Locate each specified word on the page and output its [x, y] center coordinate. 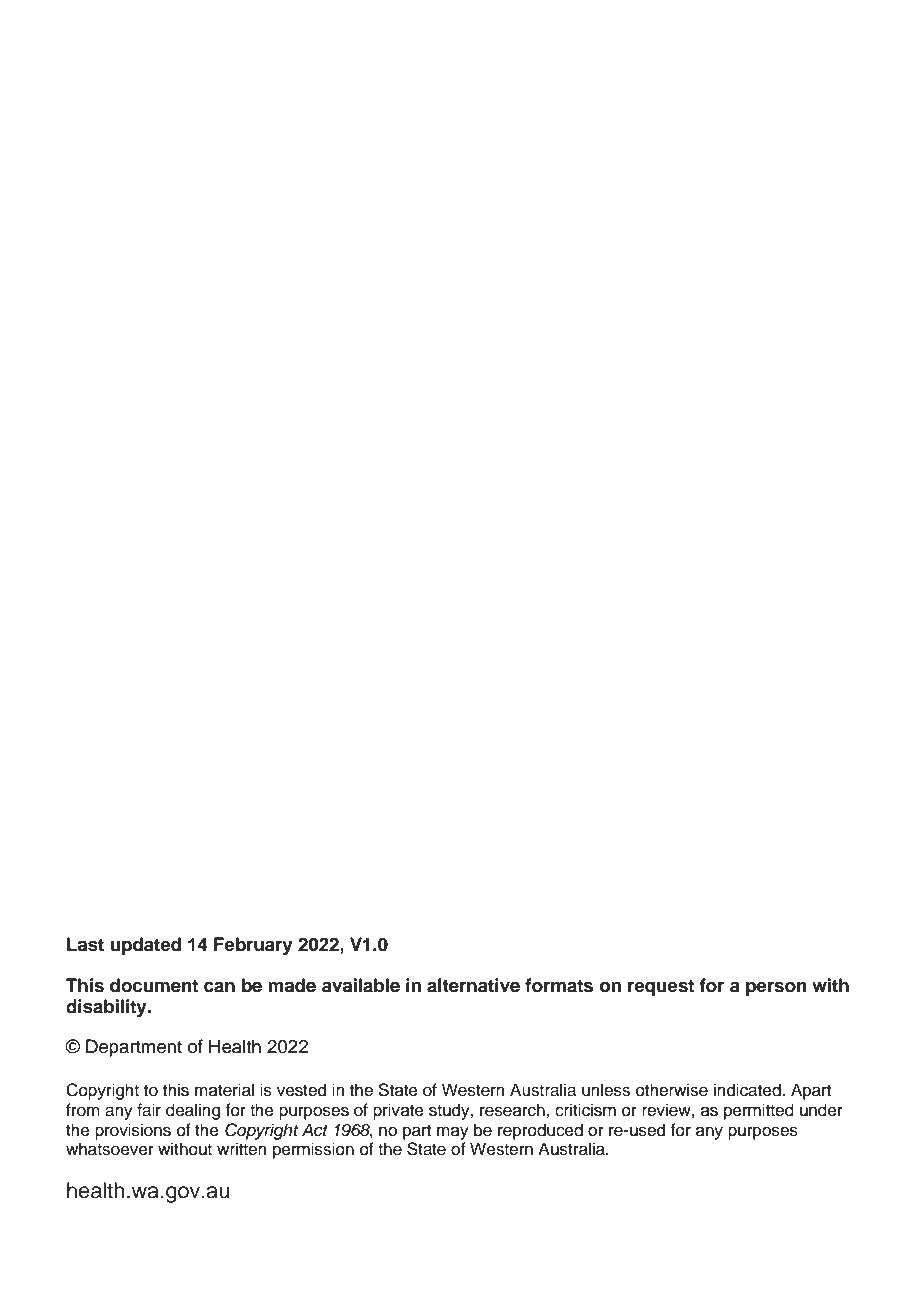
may [453, 1133]
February [253, 946]
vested [301, 1090]
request [661, 987]
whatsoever [110, 1149]
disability [107, 1008]
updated [145, 946]
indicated [748, 1090]
